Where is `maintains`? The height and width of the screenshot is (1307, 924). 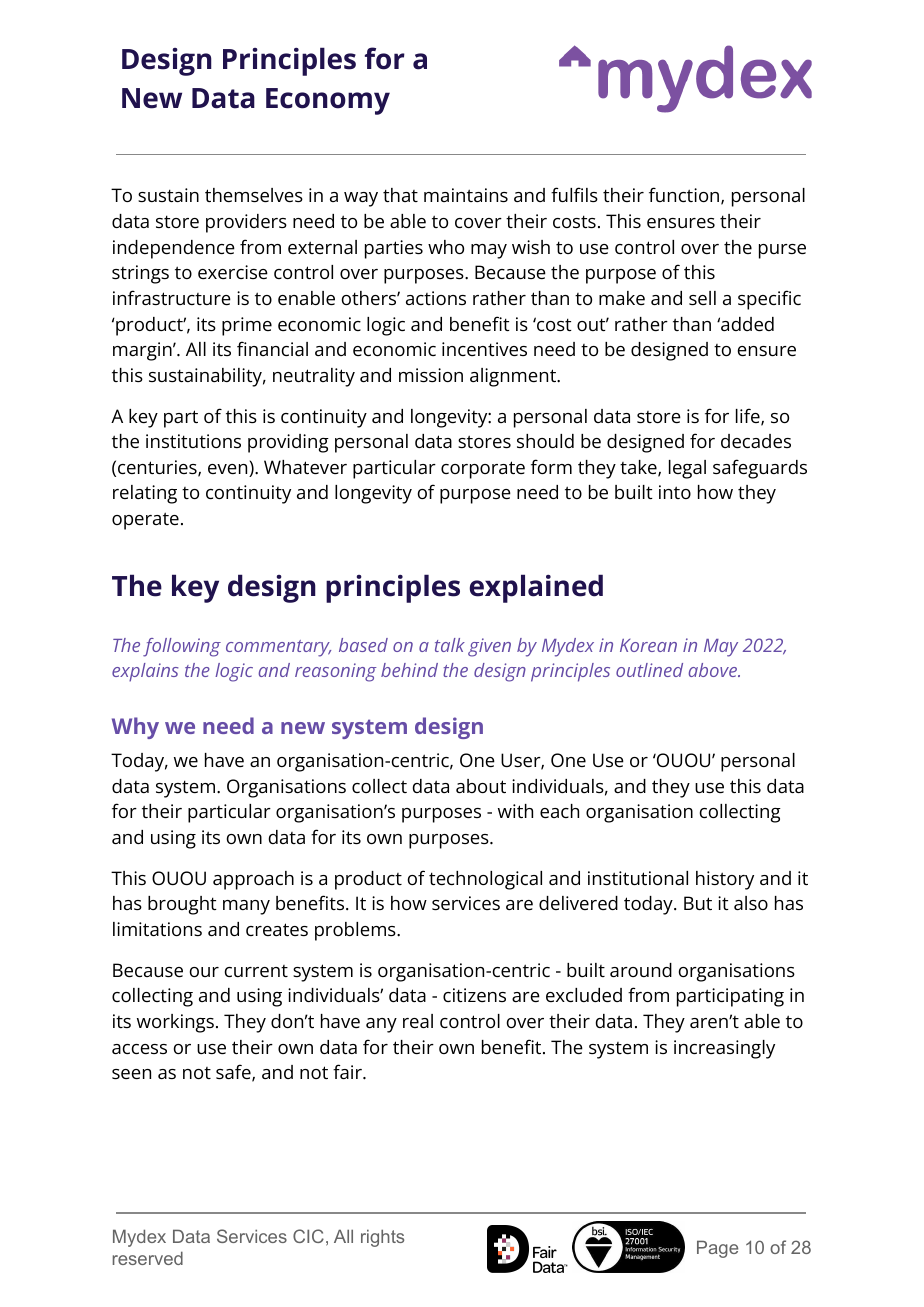 maintains is located at coordinates (466, 195).
